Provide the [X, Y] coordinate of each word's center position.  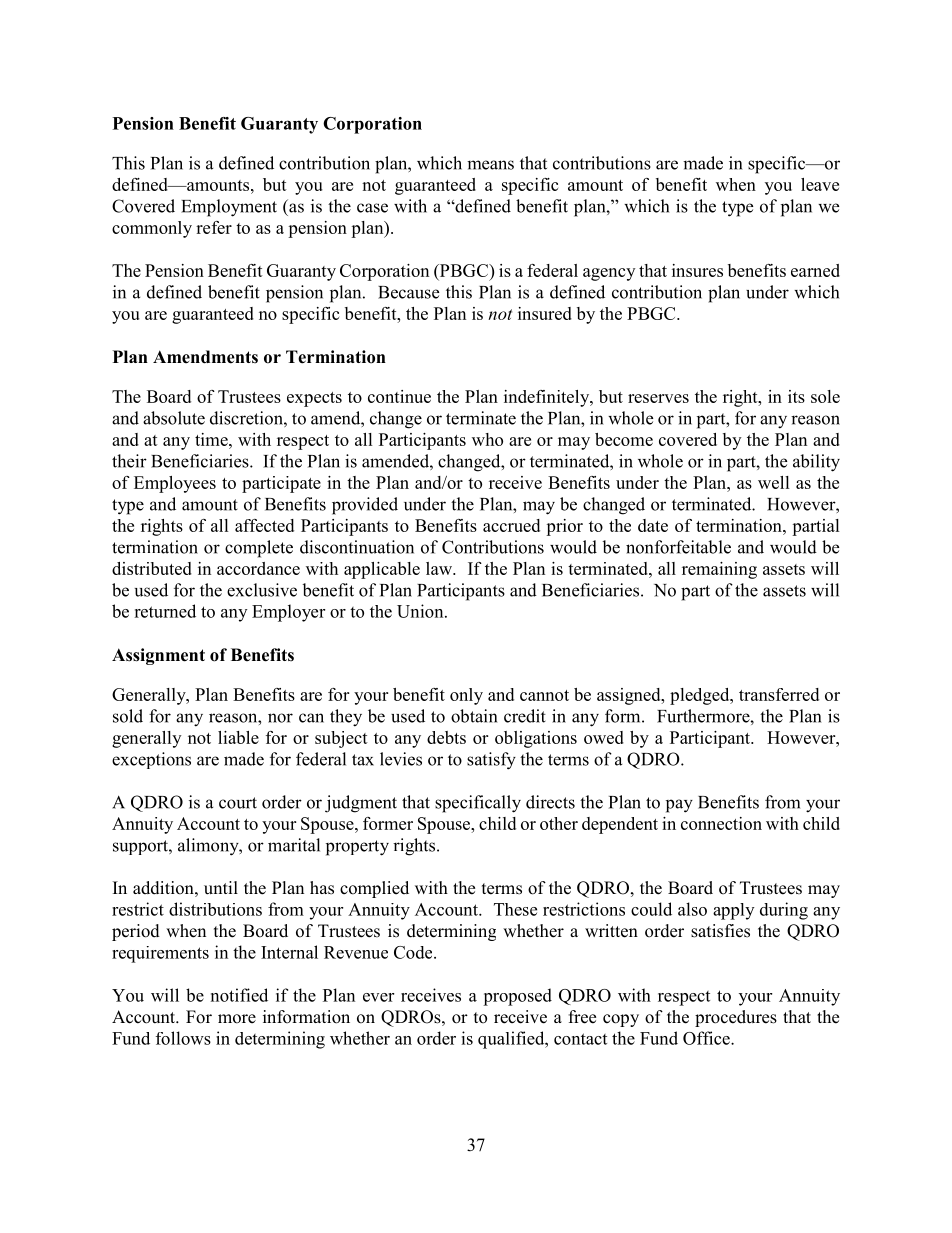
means [490, 165]
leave [820, 184]
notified [239, 995]
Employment [229, 208]
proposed [517, 997]
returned [165, 611]
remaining [719, 570]
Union [421, 611]
